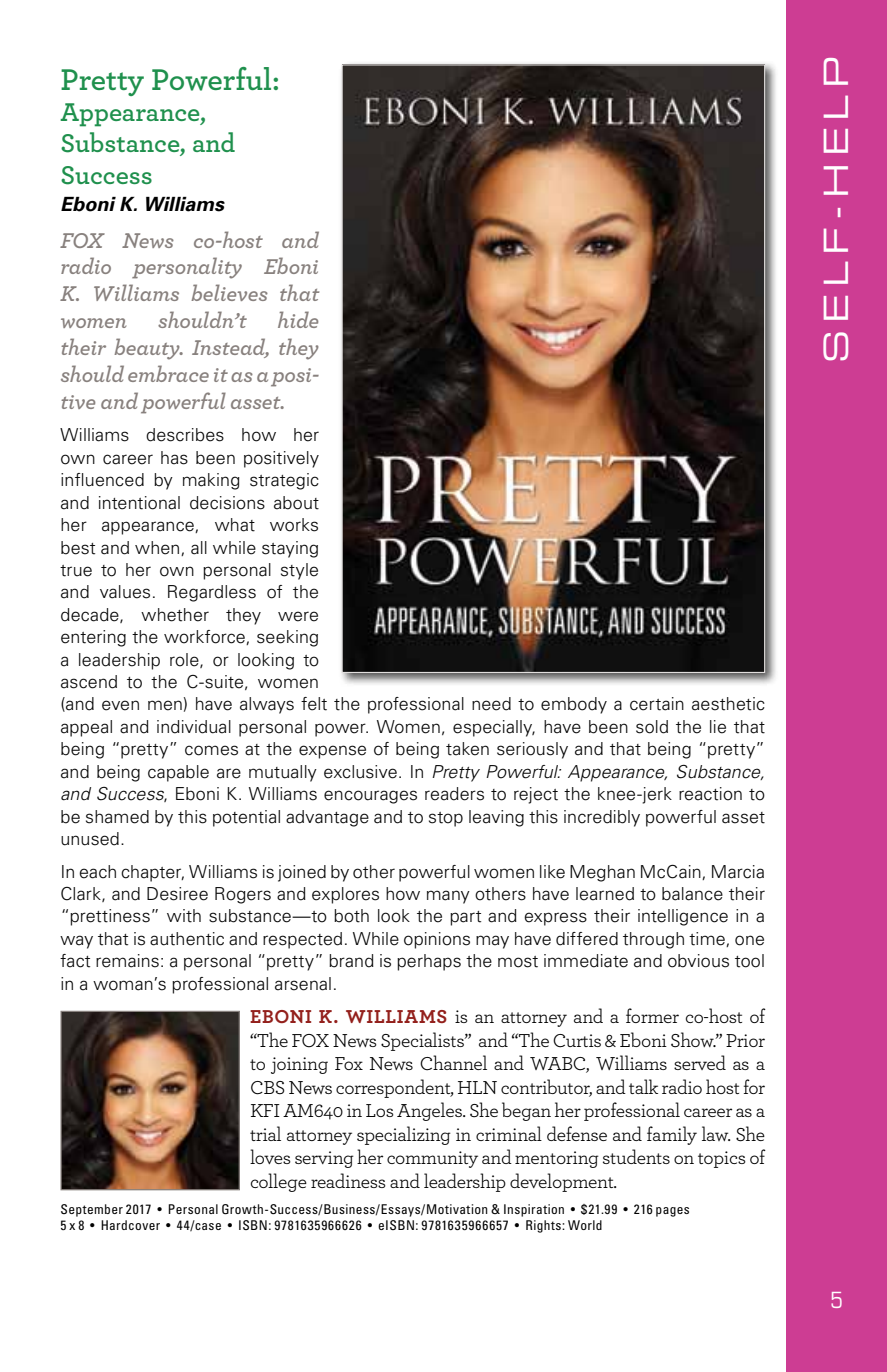  I want to click on believes, so click(229, 292).
